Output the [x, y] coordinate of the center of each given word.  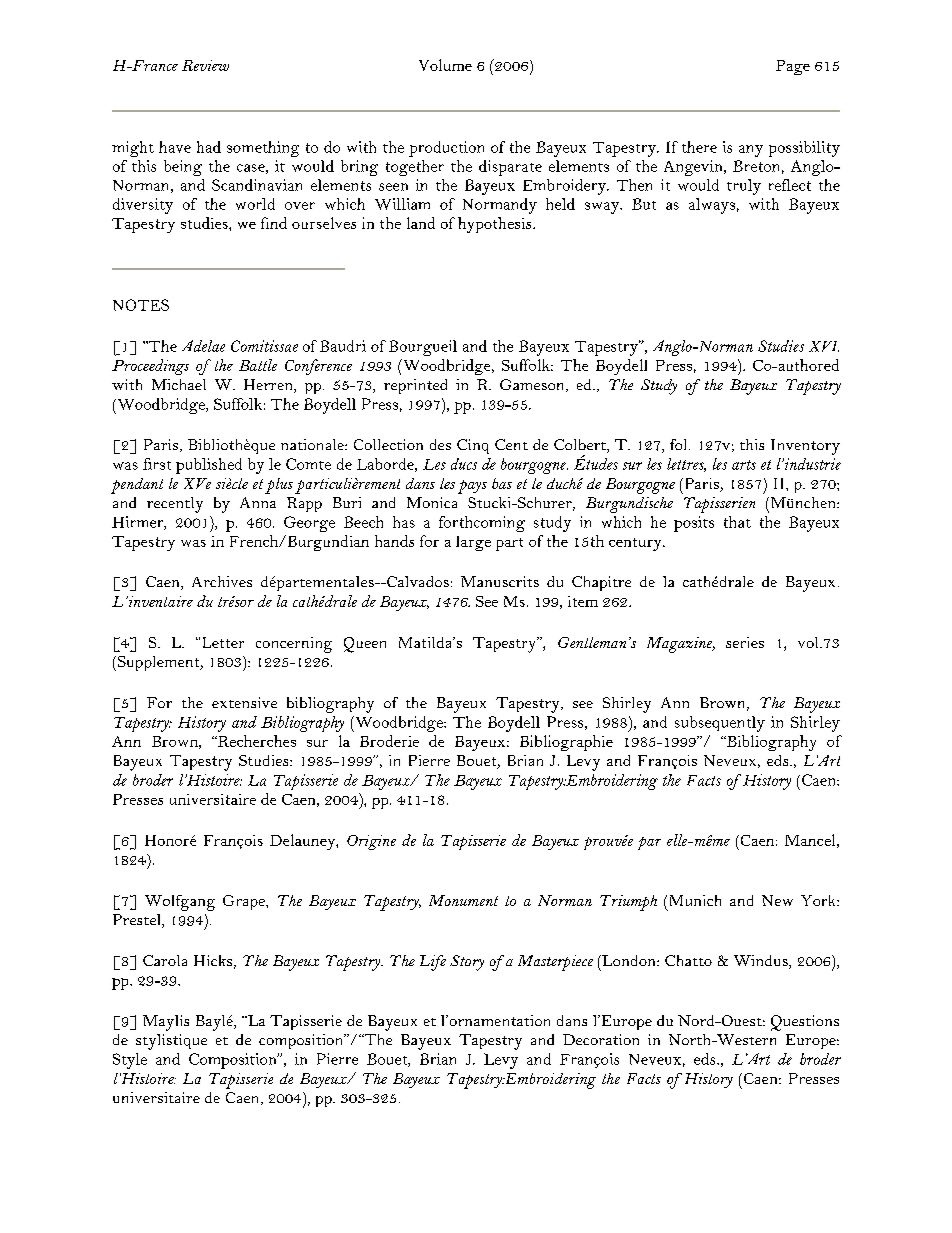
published [209, 466]
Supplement [158, 663]
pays [472, 487]
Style [130, 1061]
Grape [245, 902]
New [777, 900]
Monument [463, 900]
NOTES [141, 305]
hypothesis [496, 225]
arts [744, 465]
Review [205, 65]
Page [793, 67]
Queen [365, 645]
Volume [445, 65]
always [712, 206]
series [745, 642]
